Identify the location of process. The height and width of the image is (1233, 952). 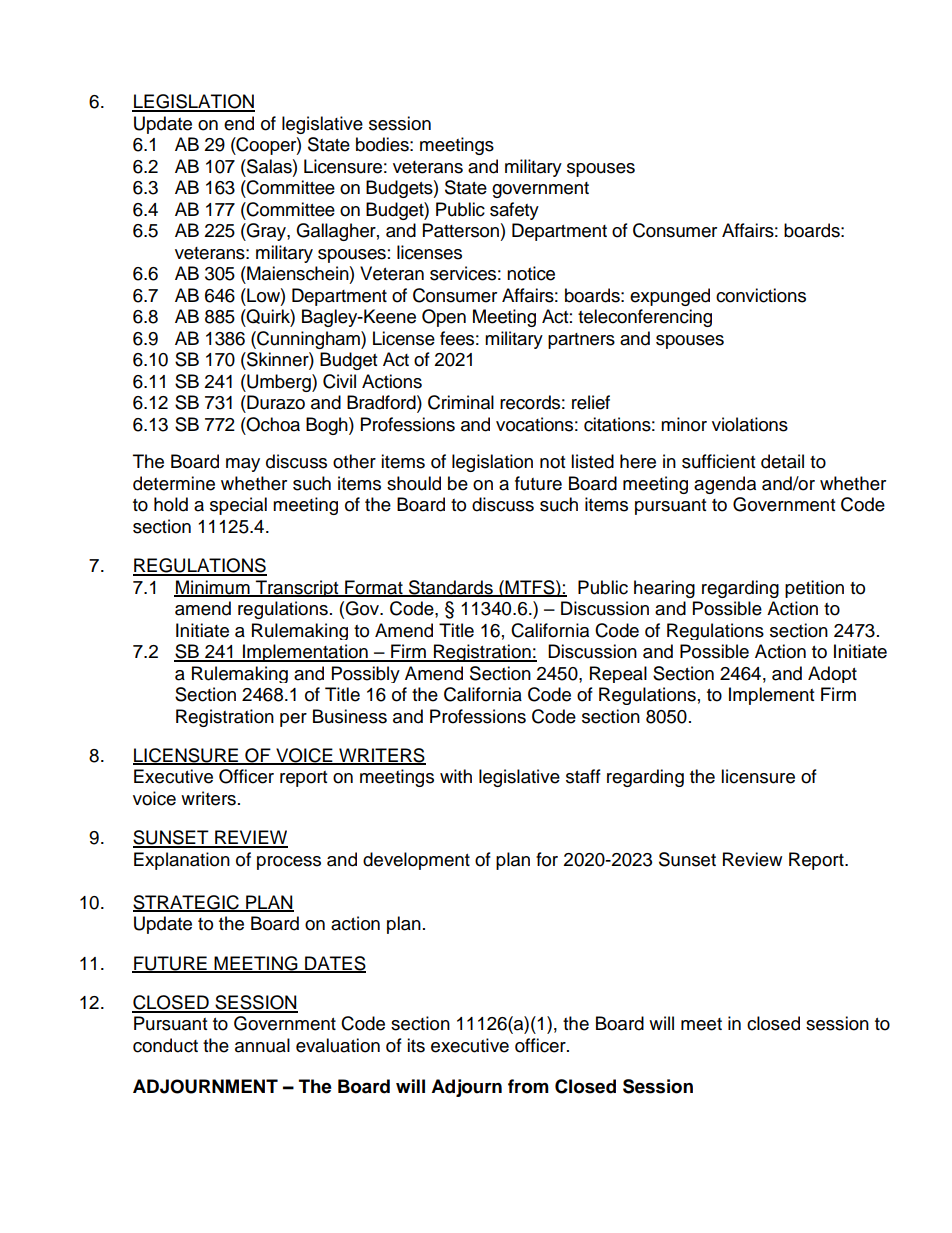
(289, 863).
